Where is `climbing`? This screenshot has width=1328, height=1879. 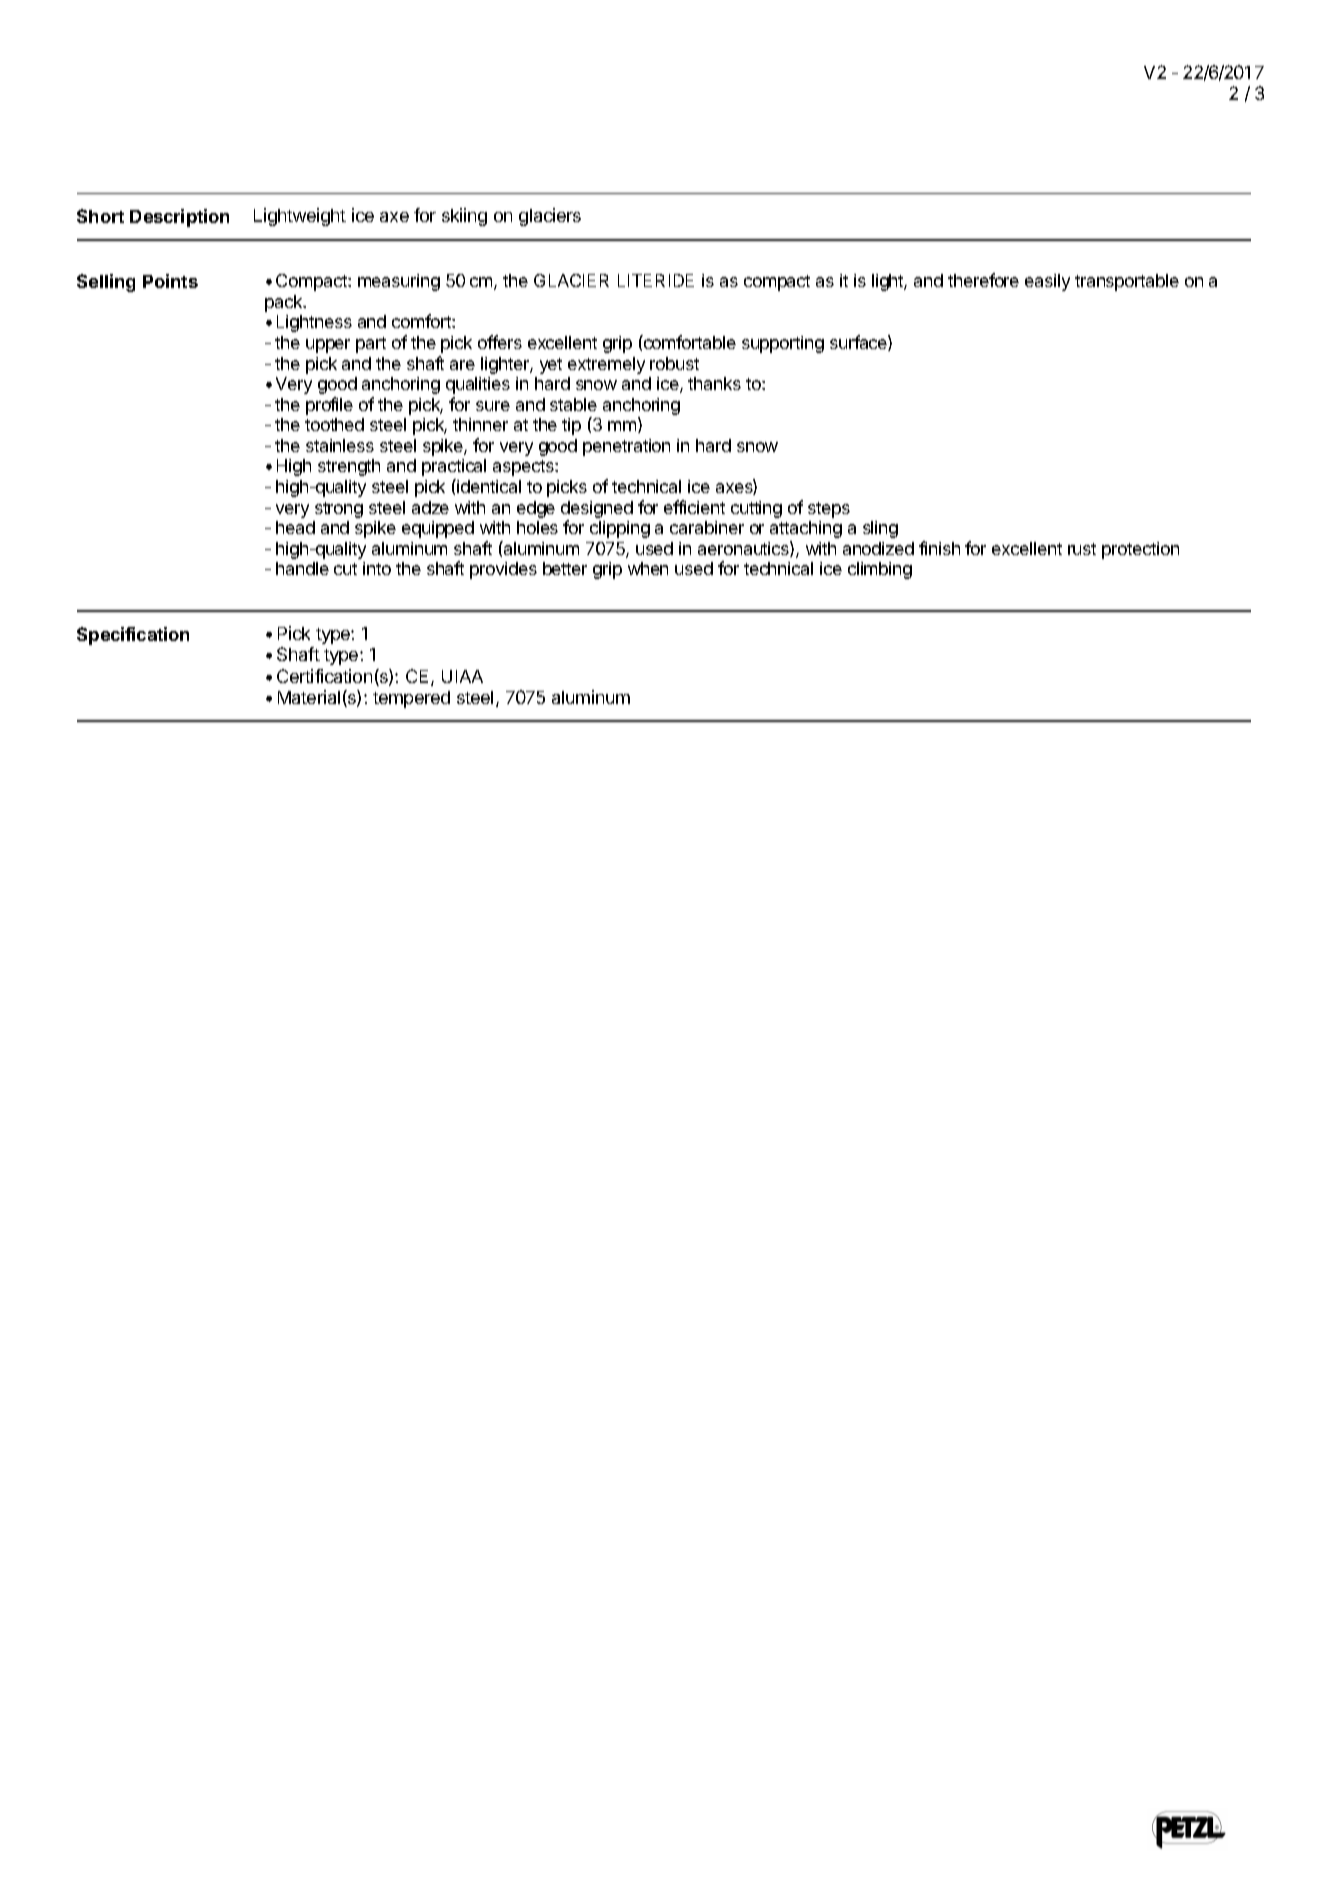
climbing is located at coordinates (880, 570).
